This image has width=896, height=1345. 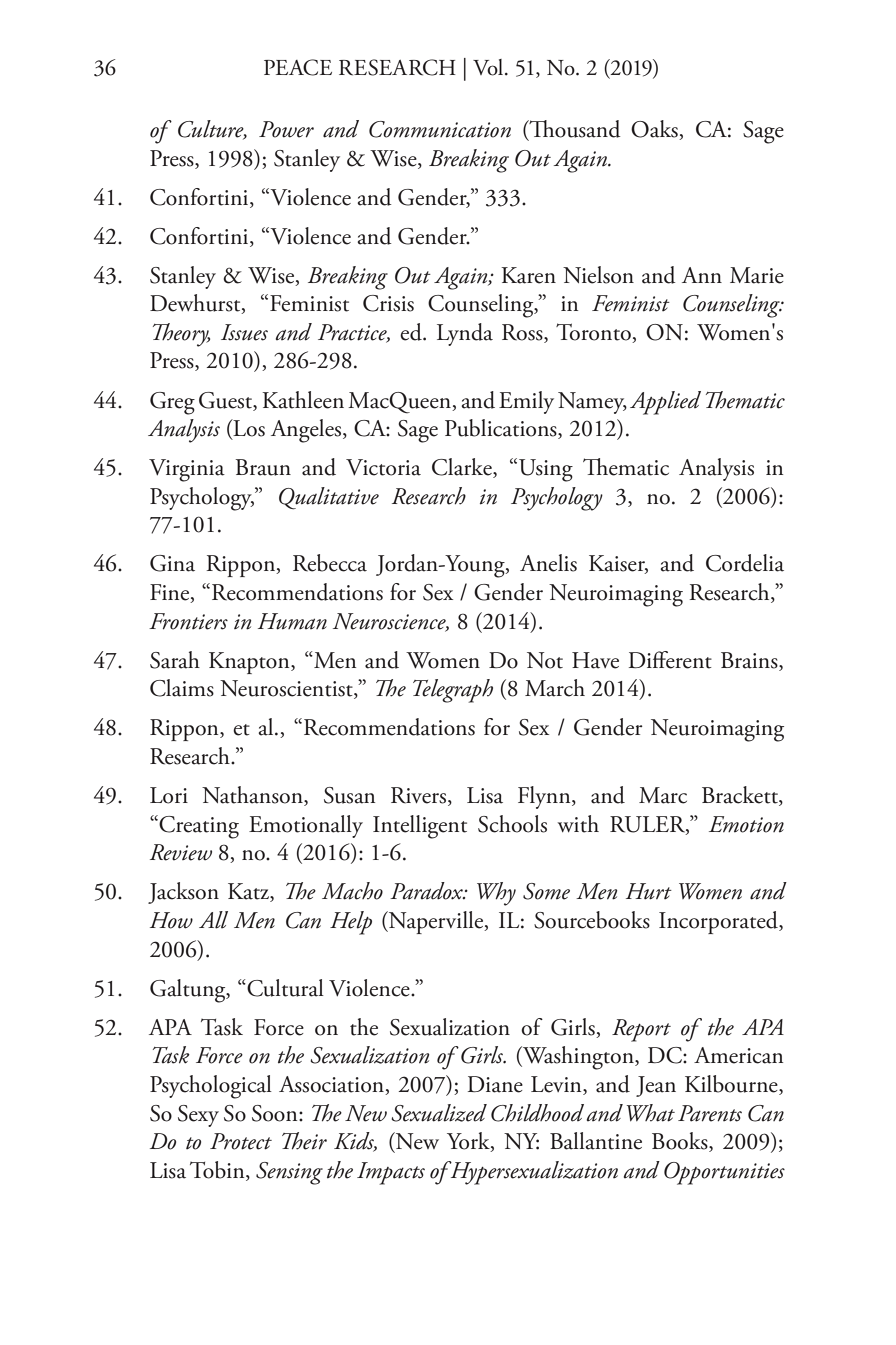 What do you see at coordinates (420, 796) in the image?
I see `Rivers` at bounding box center [420, 796].
